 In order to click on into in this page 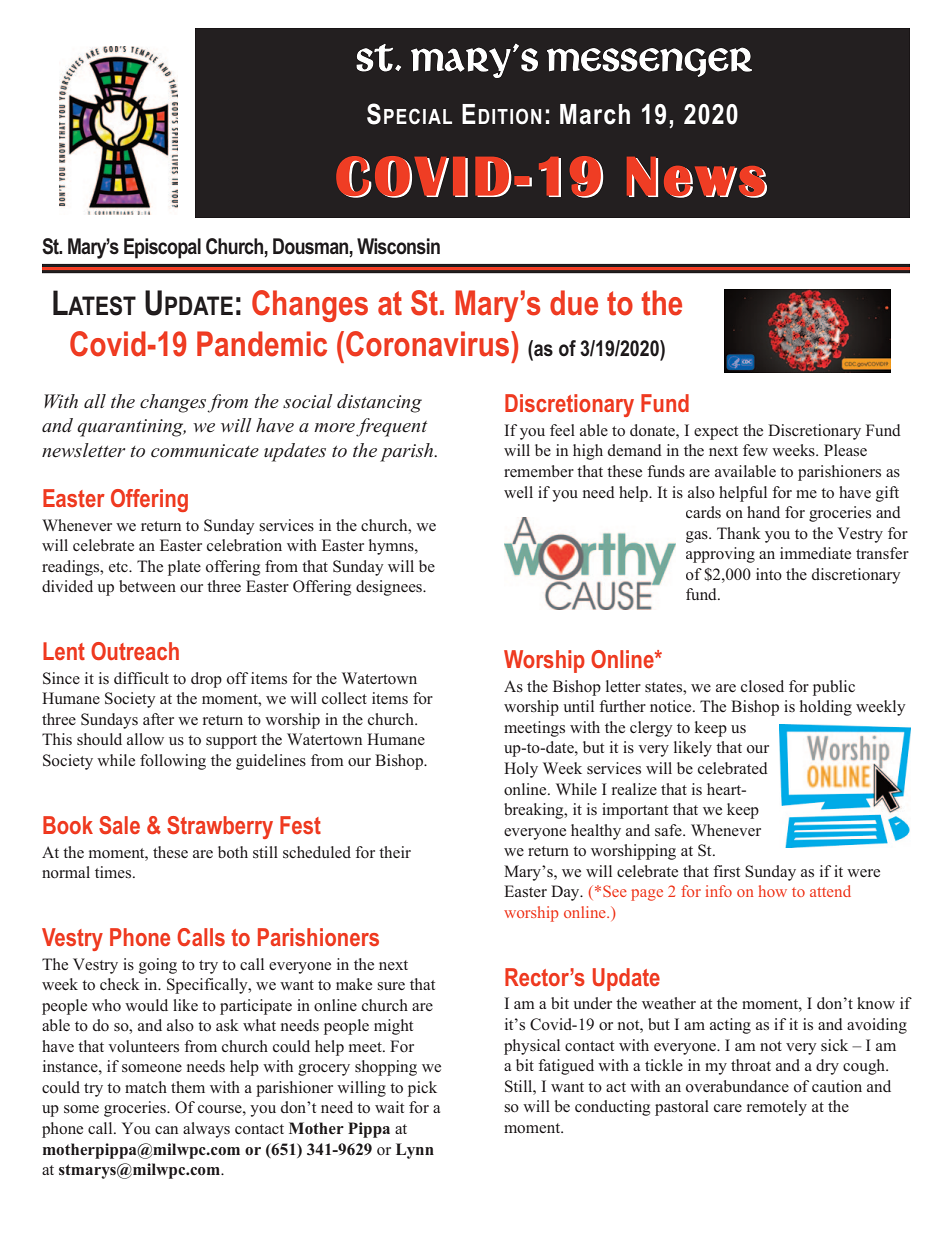, I will do `click(769, 574)`.
